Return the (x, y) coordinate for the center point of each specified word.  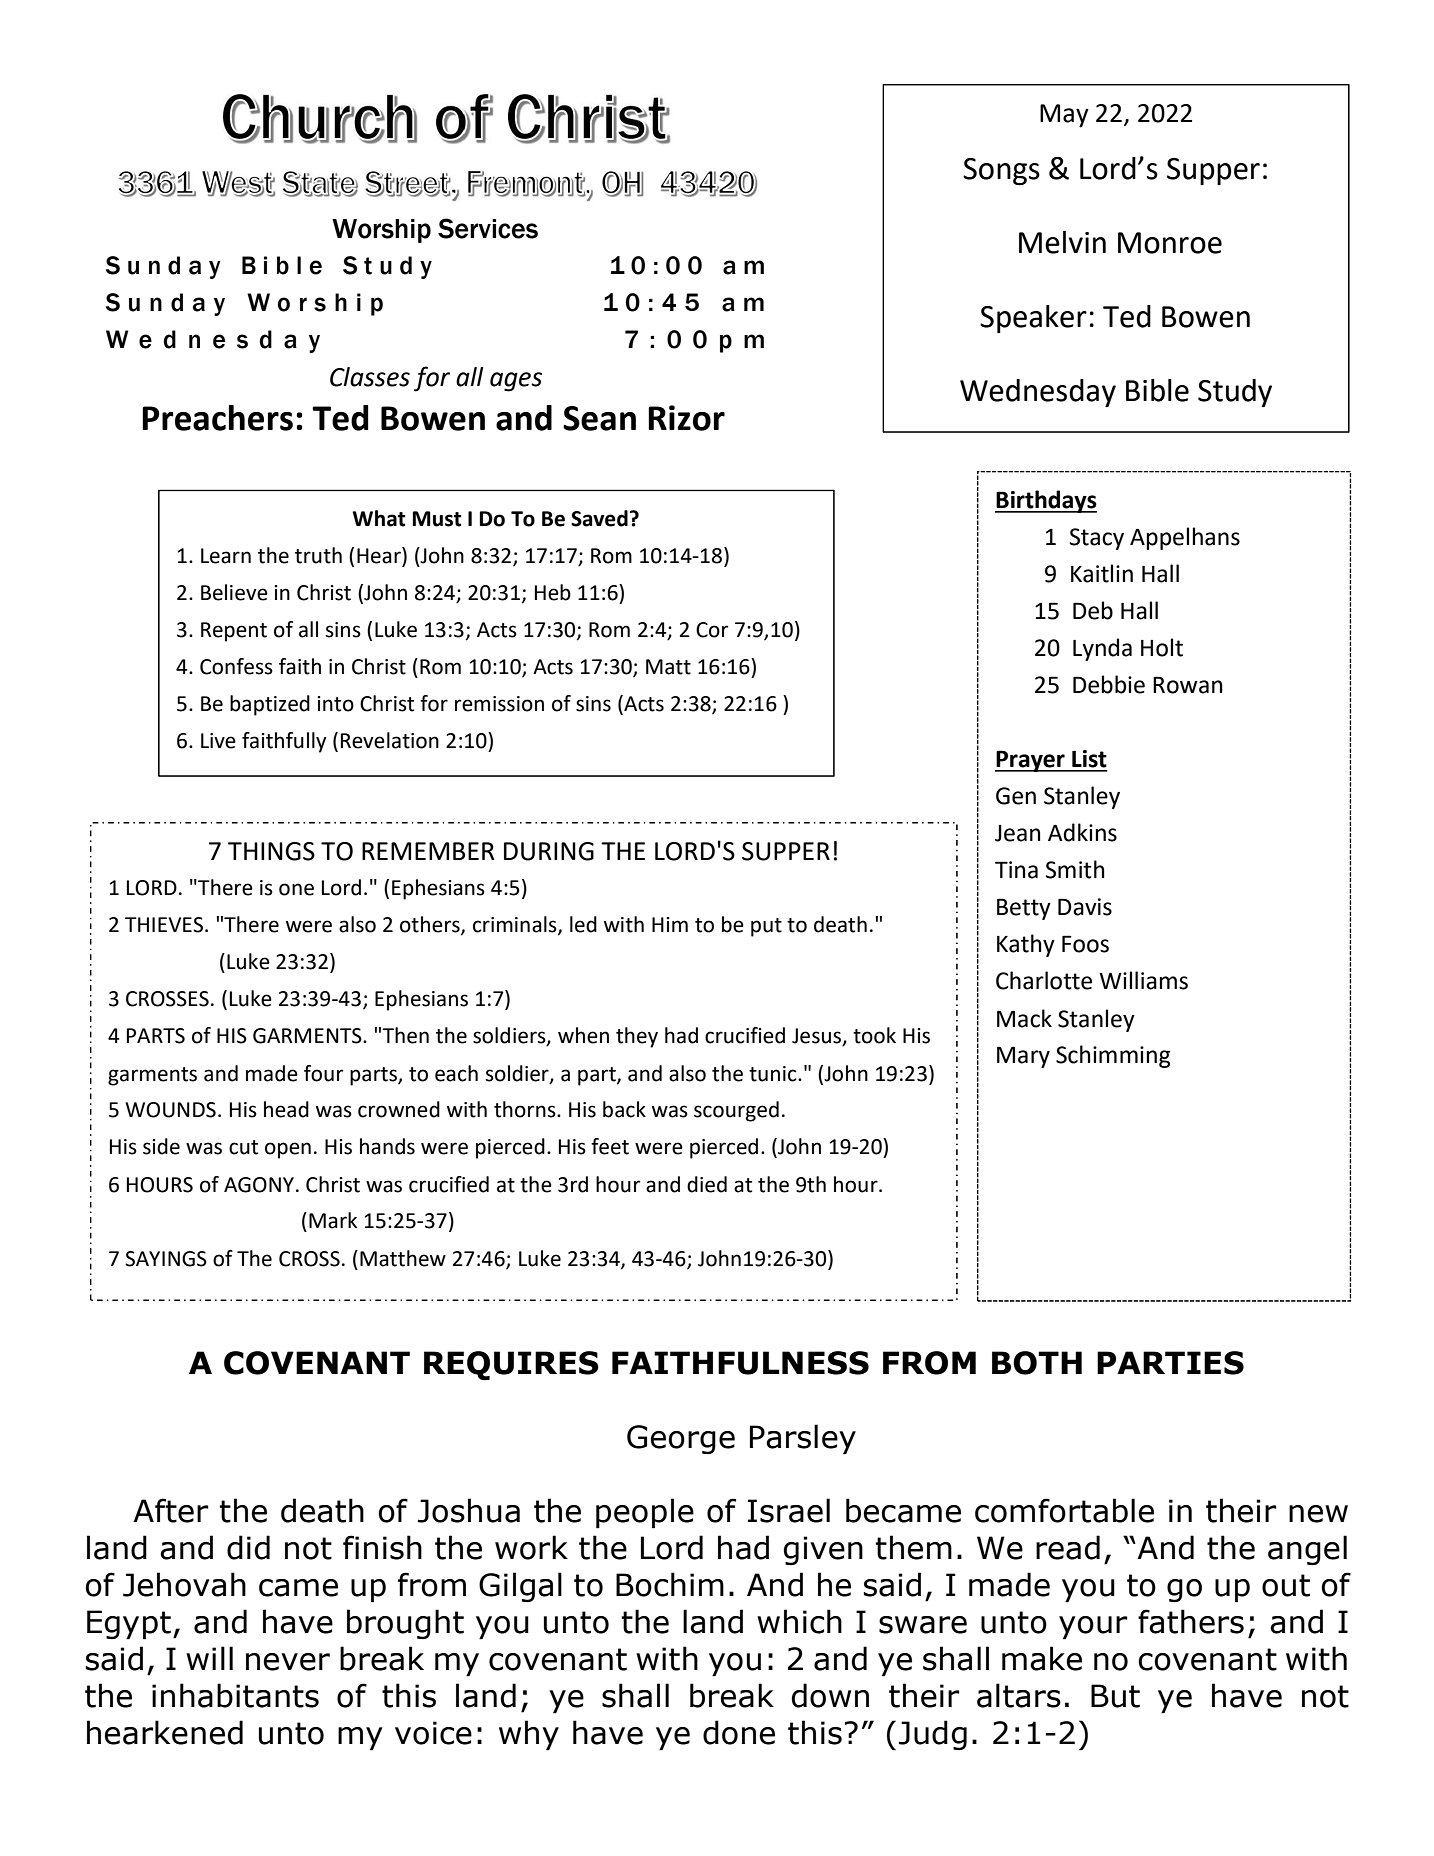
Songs (1001, 171)
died (707, 1184)
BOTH (1037, 1363)
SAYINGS (166, 1259)
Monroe (1170, 243)
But (1115, 1696)
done (739, 1732)
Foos (1085, 944)
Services (488, 228)
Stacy (1097, 539)
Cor (712, 630)
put (766, 927)
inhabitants (235, 1695)
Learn (226, 556)
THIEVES (164, 925)
